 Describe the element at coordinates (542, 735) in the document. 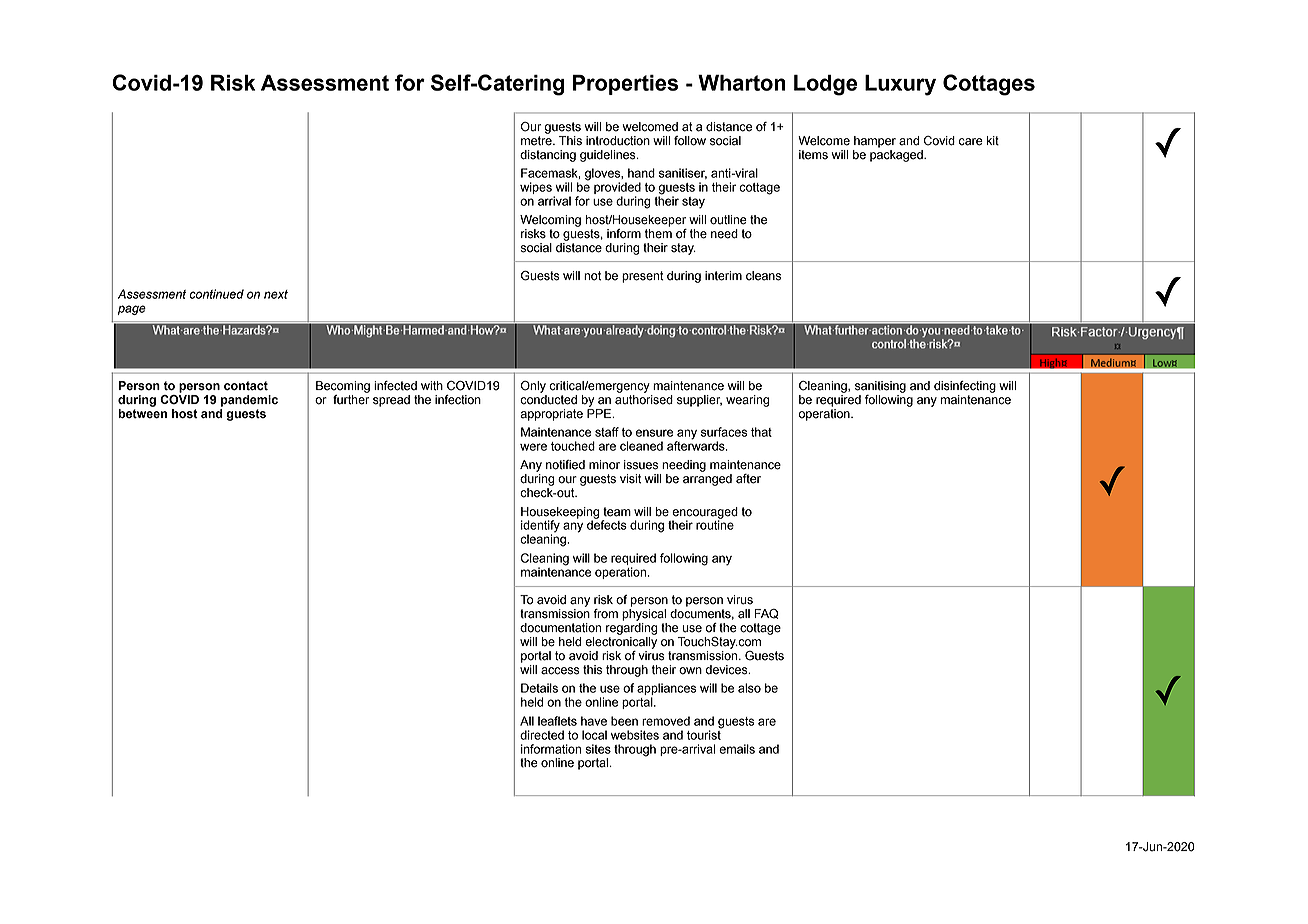

I see `directed` at that location.
